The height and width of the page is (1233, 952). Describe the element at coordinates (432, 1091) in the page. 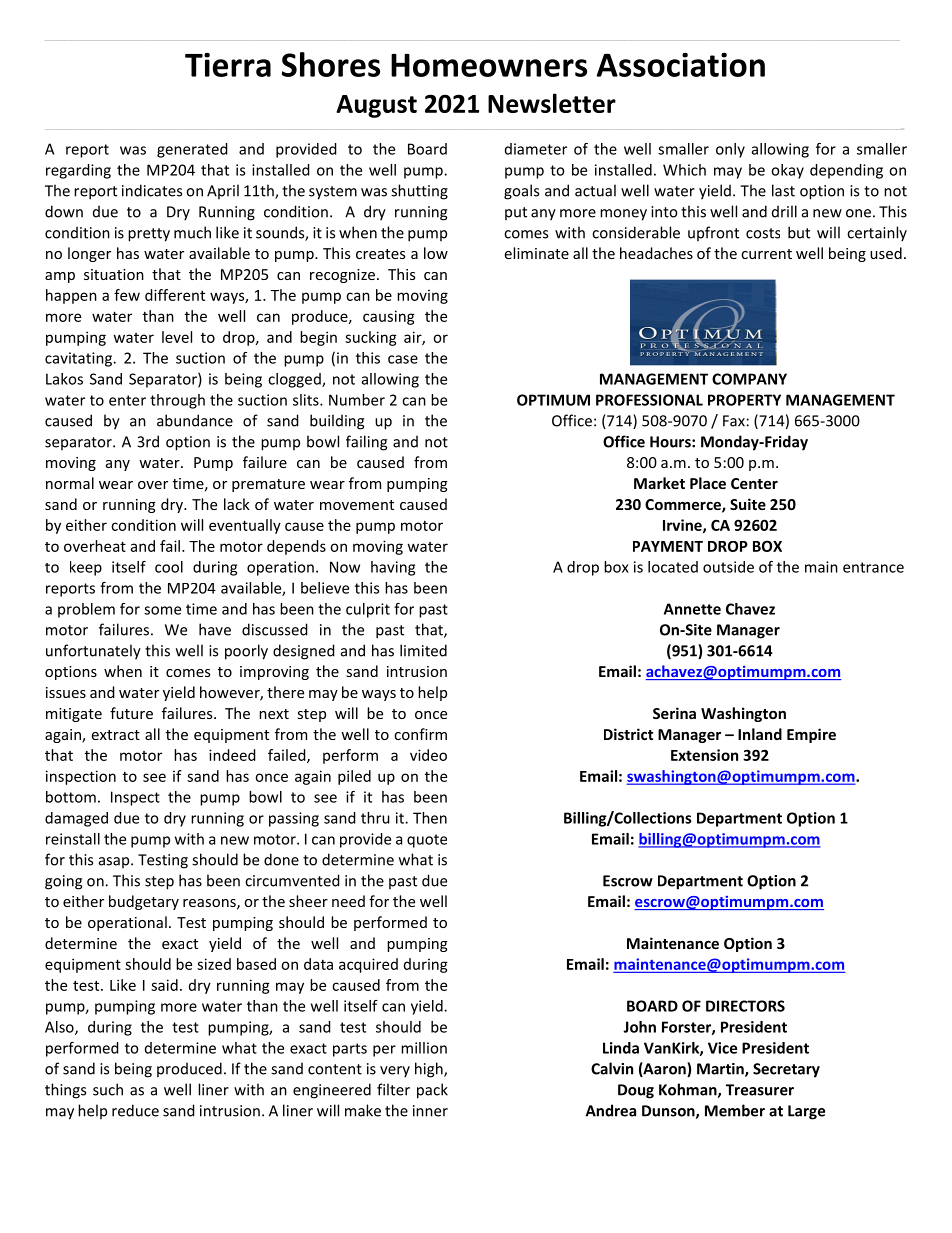

I see `pack` at that location.
